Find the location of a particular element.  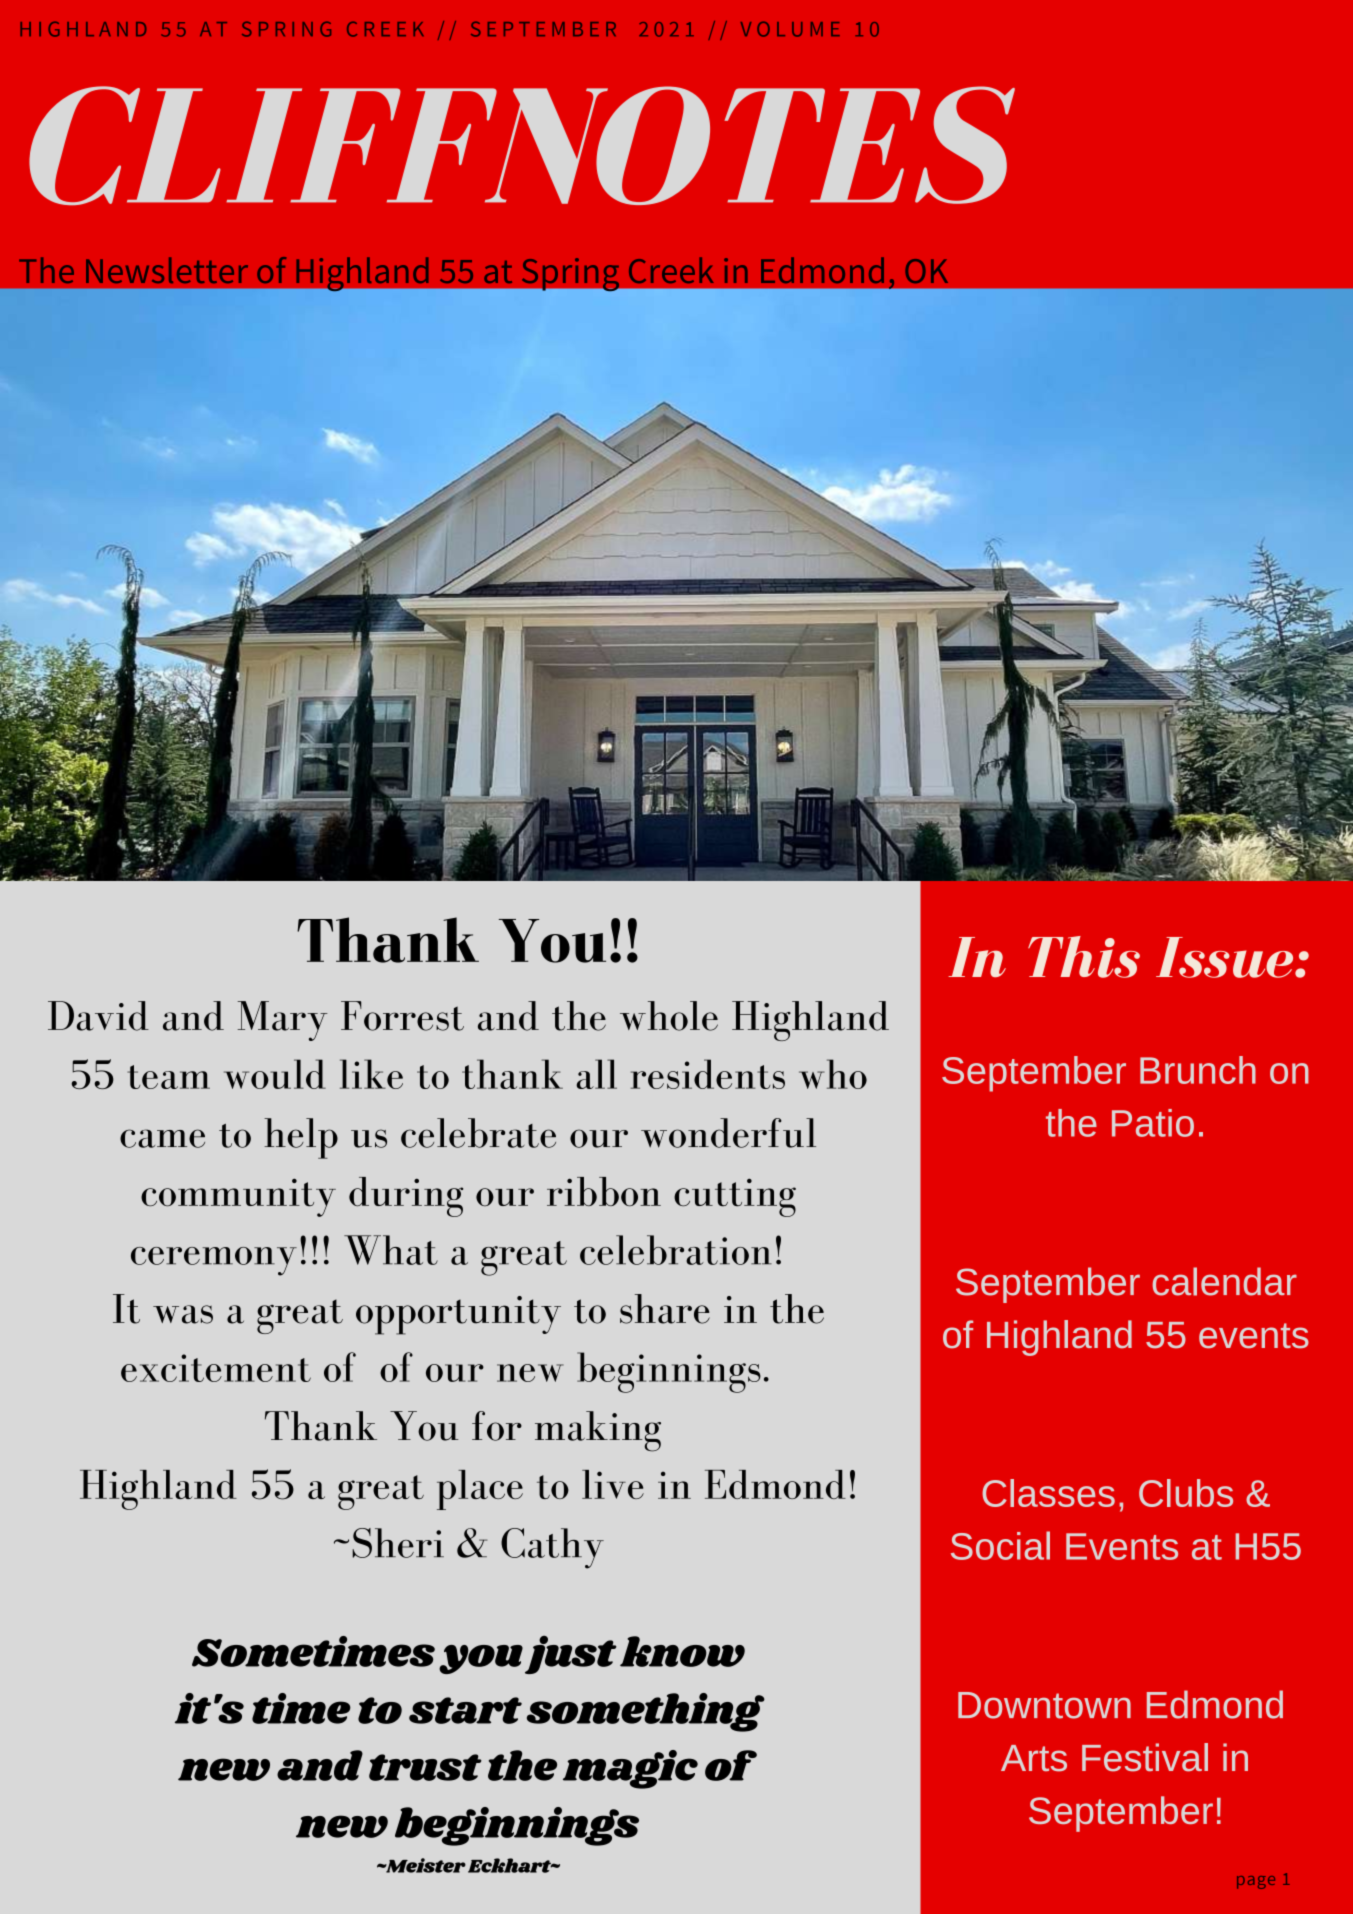

Classes is located at coordinates (1048, 1493).
